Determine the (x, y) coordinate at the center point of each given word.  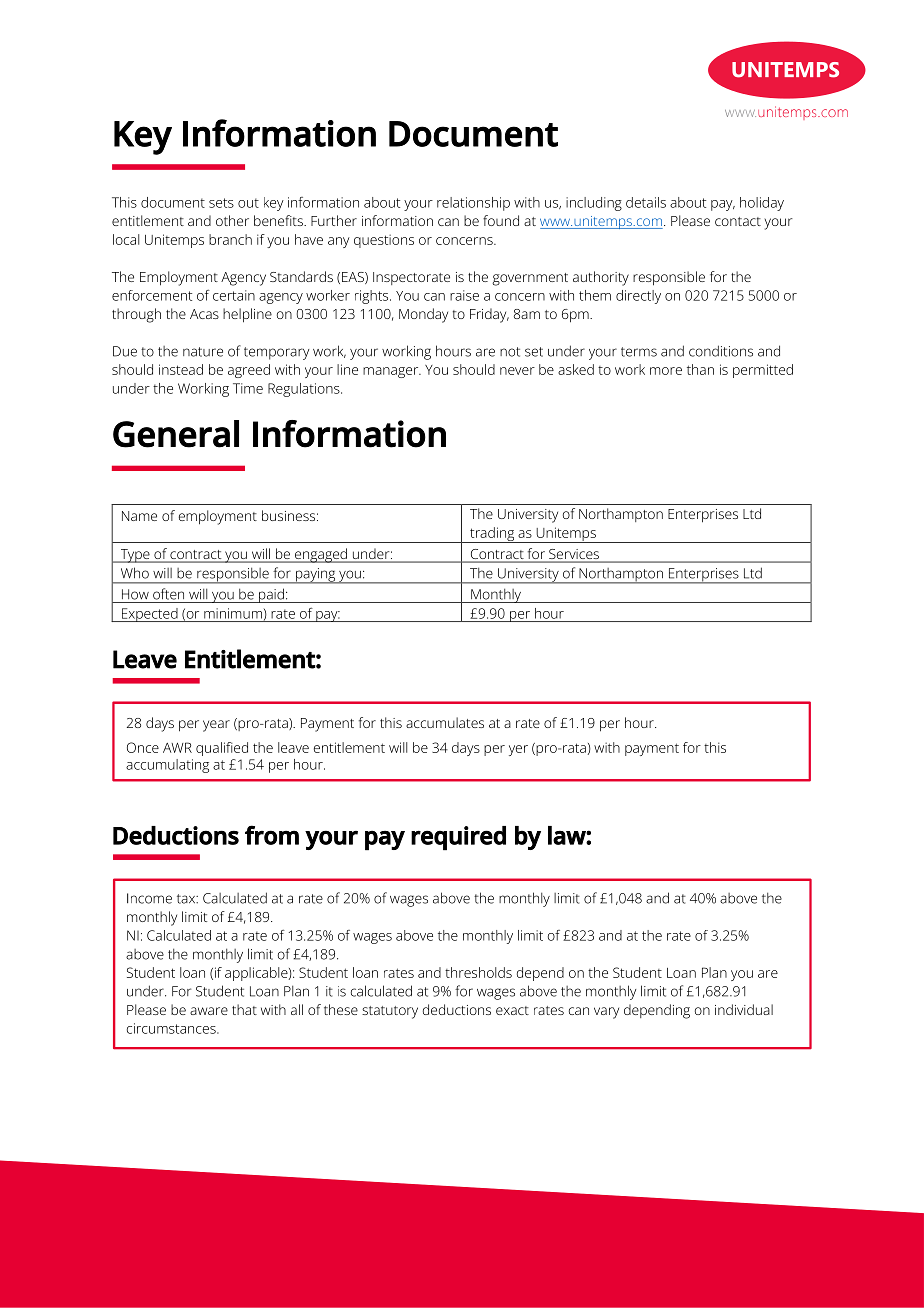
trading (492, 535)
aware (209, 1011)
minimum (233, 613)
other (232, 220)
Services (574, 555)
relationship (473, 204)
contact (738, 221)
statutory (390, 1012)
